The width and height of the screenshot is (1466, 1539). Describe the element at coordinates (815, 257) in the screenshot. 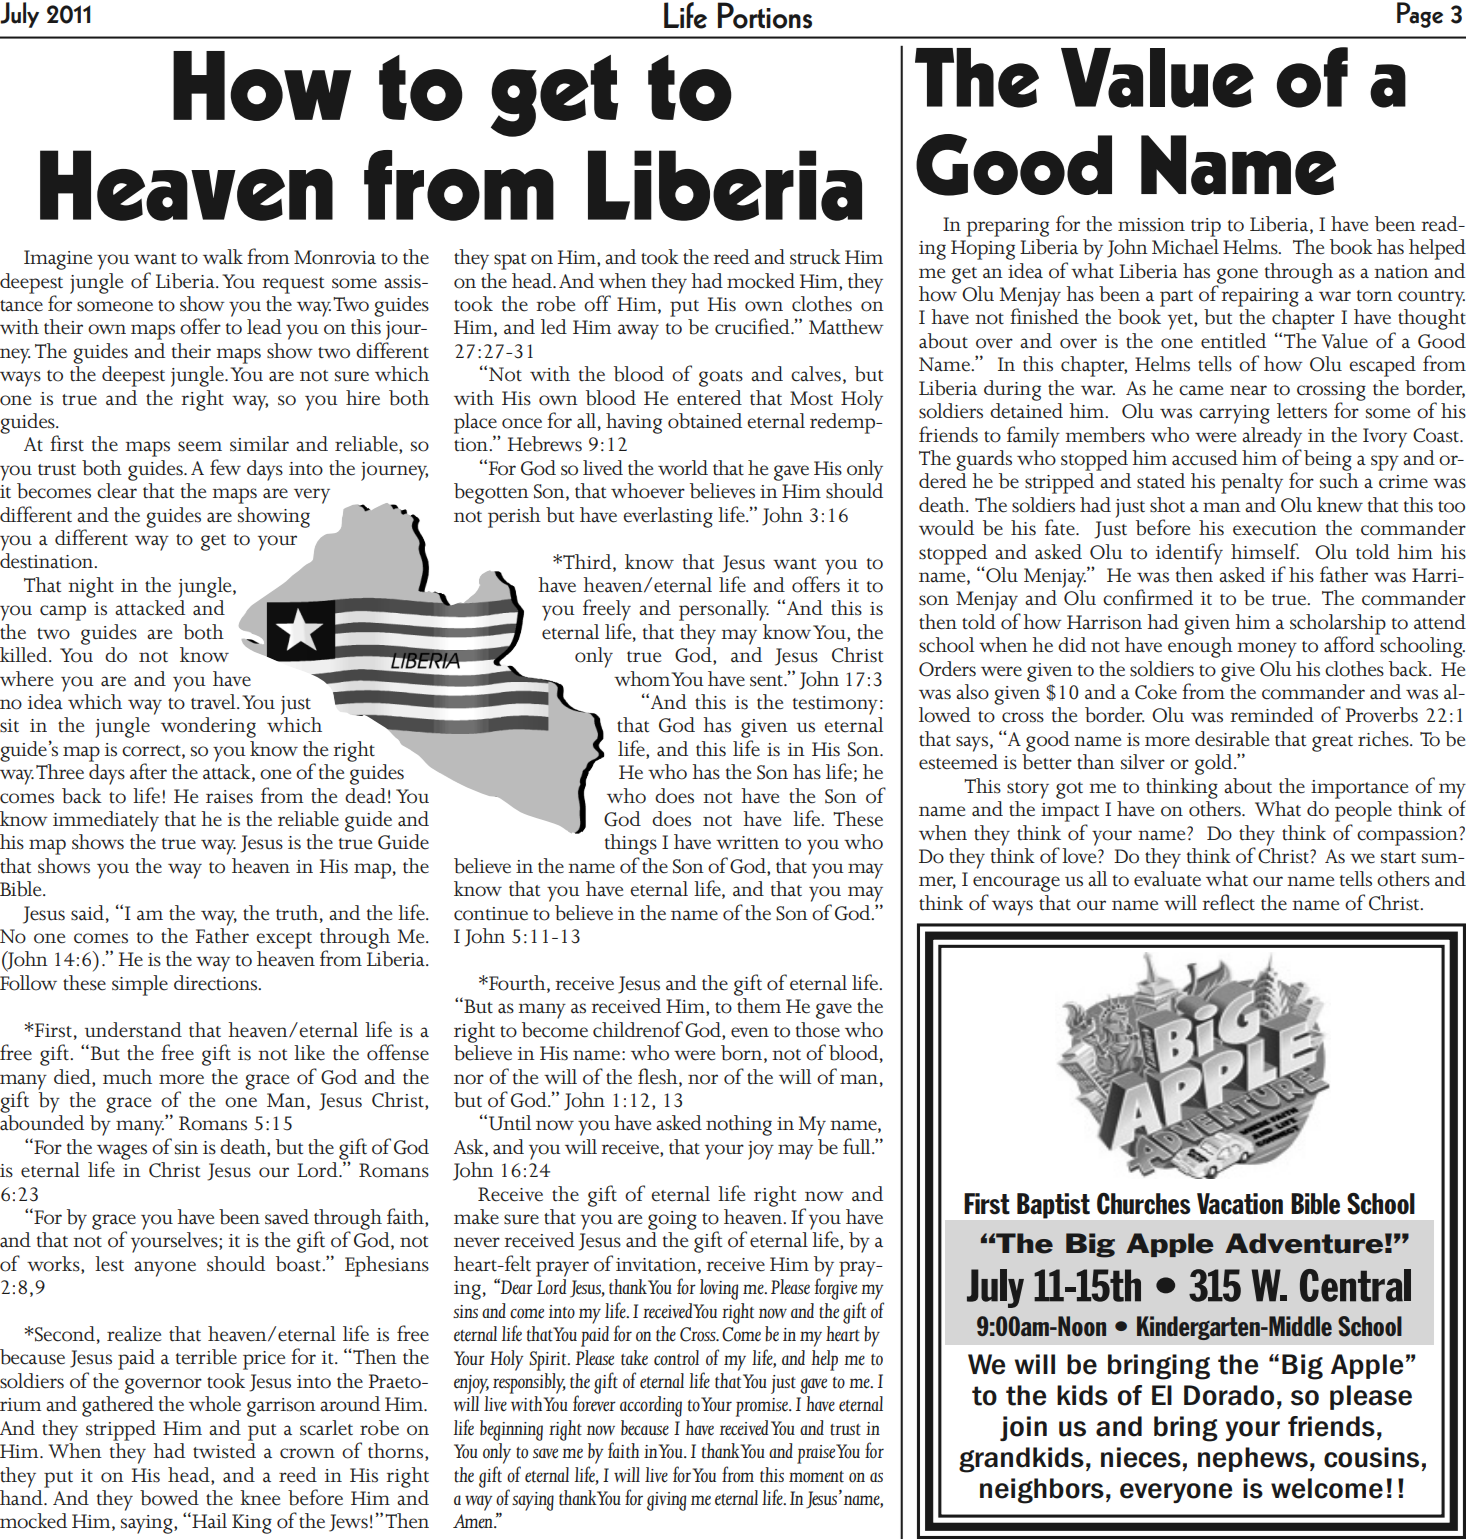

I see `struck` at that location.
